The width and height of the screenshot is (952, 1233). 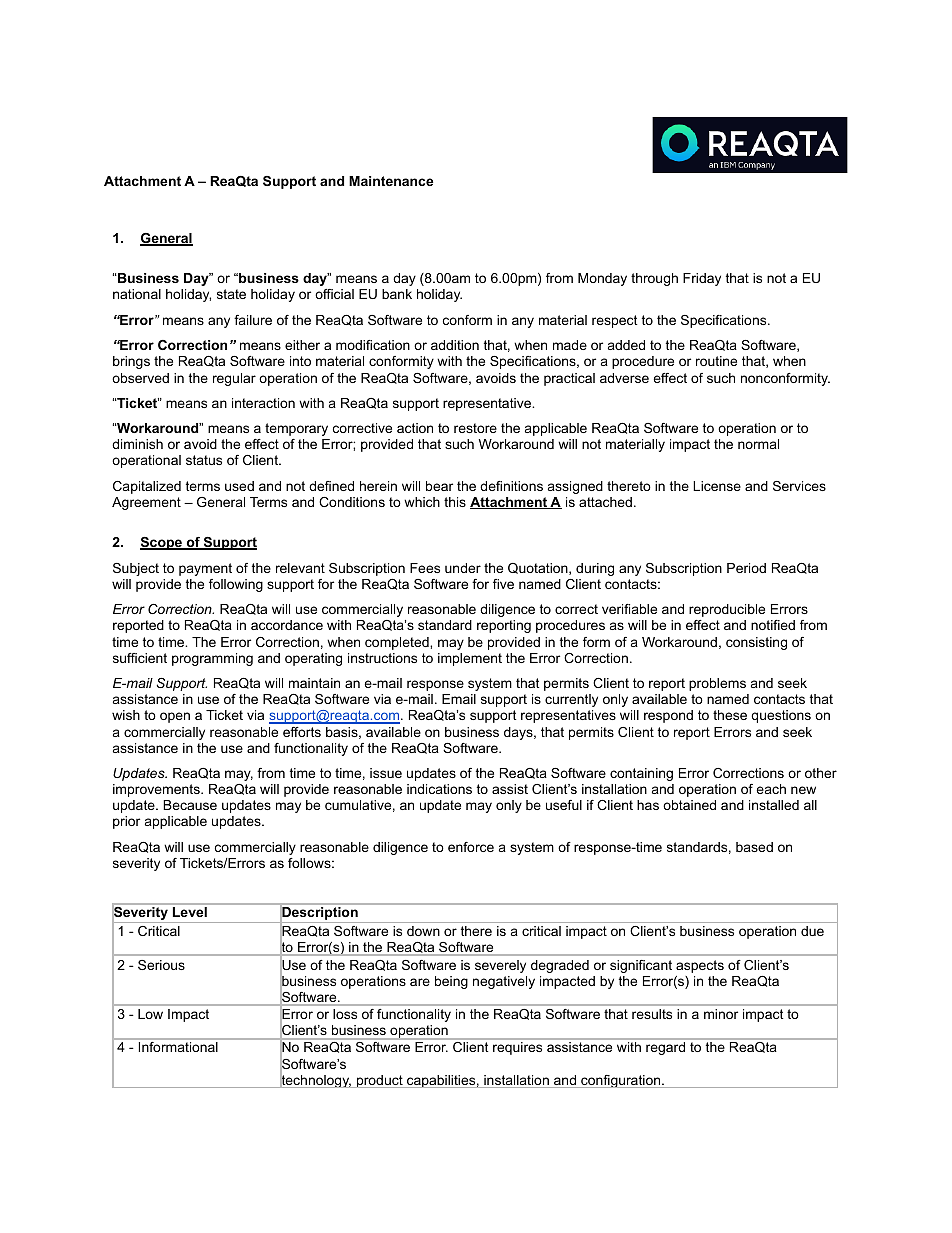 What do you see at coordinates (756, 643) in the screenshot?
I see `consisting` at bounding box center [756, 643].
